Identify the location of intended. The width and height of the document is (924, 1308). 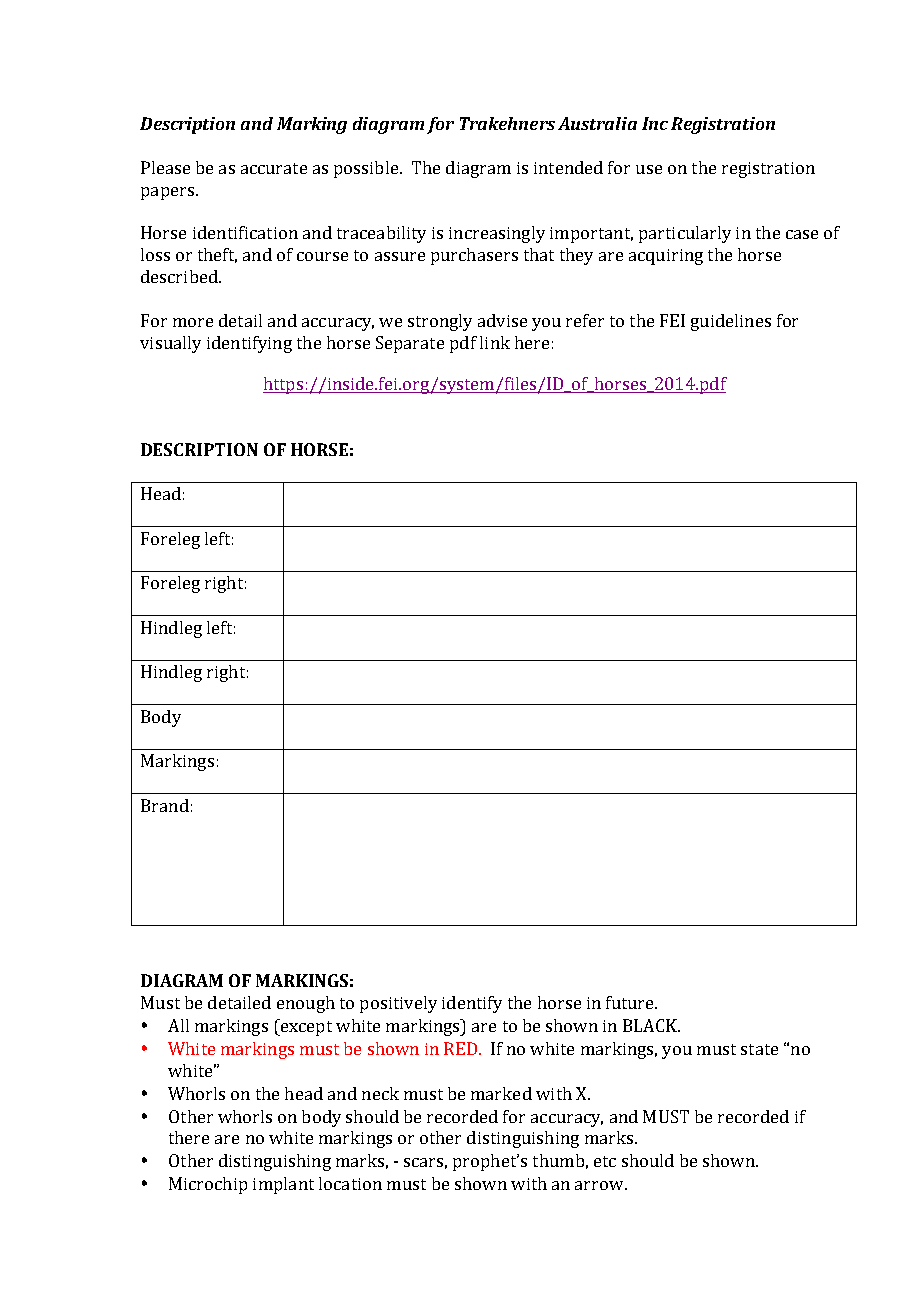
(568, 167).
